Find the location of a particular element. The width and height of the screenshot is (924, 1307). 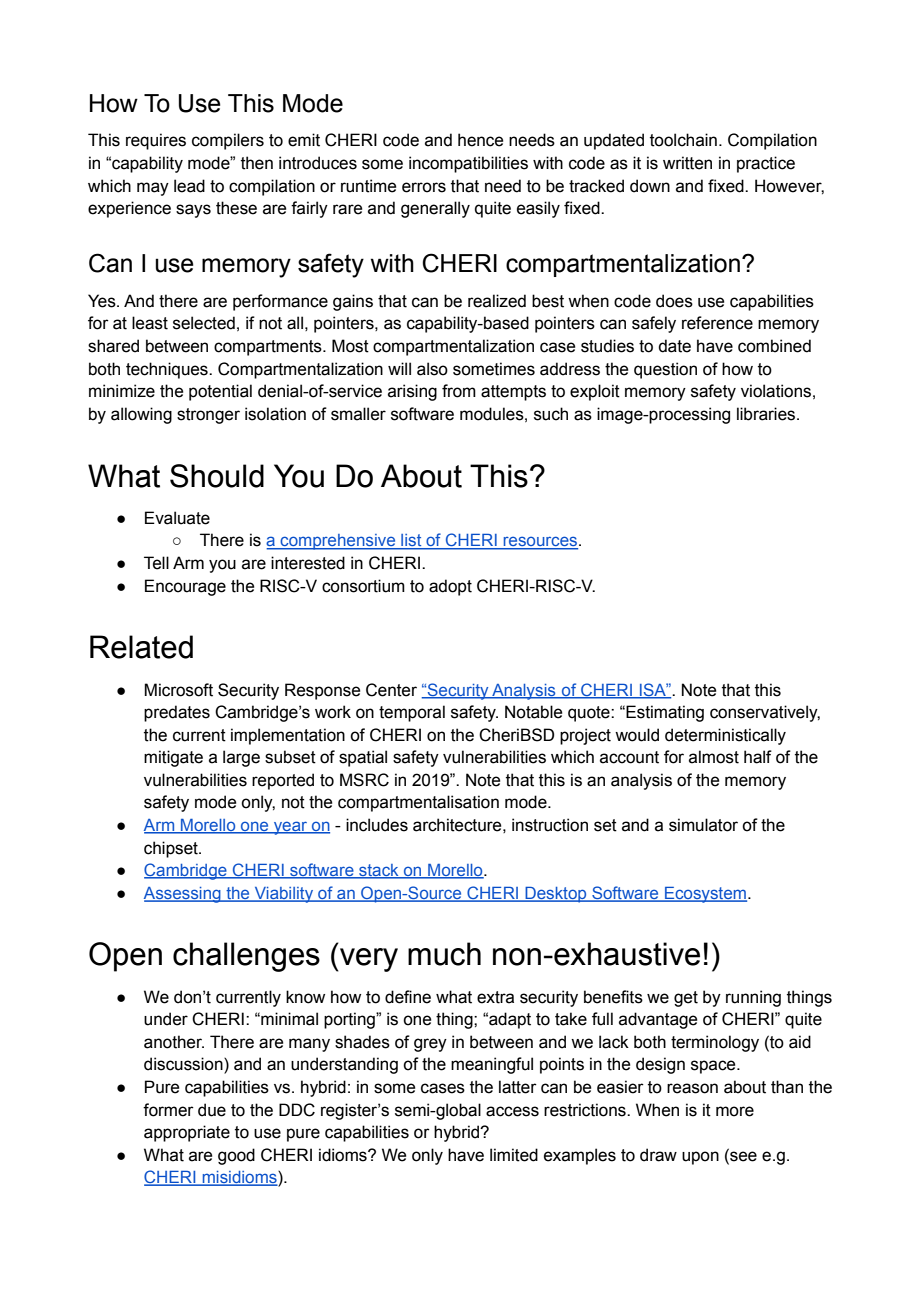

Should is located at coordinates (217, 476).
